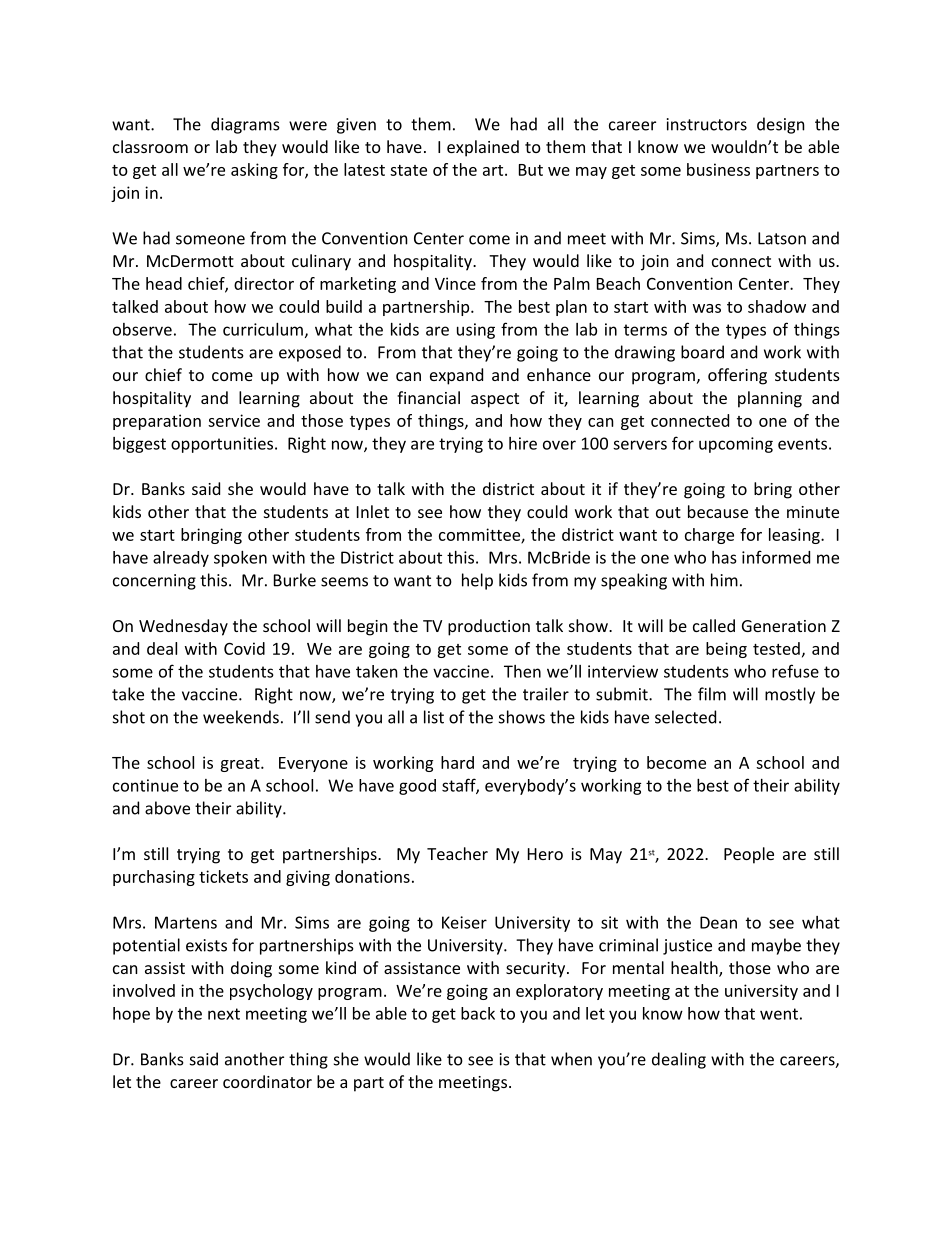  I want to click on next, so click(224, 1014).
